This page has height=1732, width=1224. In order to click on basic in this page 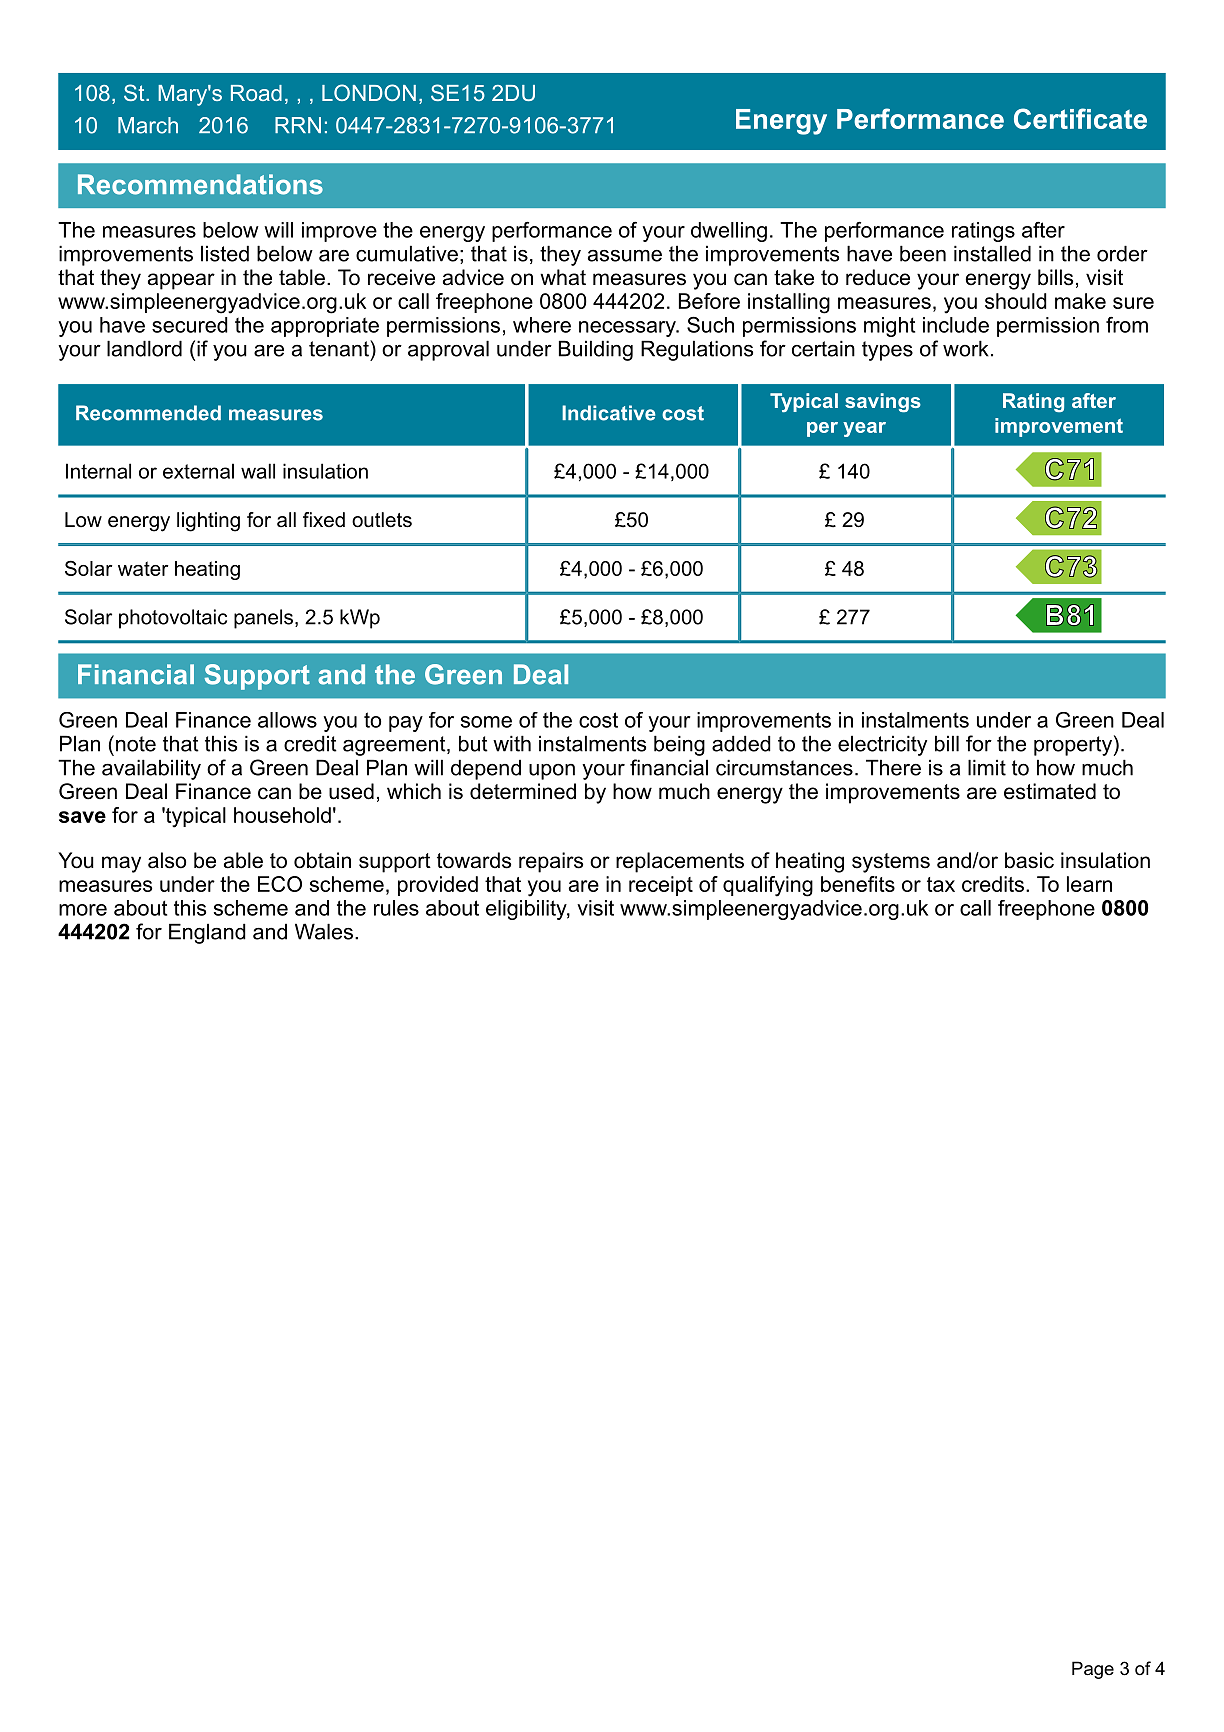, I will do `click(1029, 860)`.
